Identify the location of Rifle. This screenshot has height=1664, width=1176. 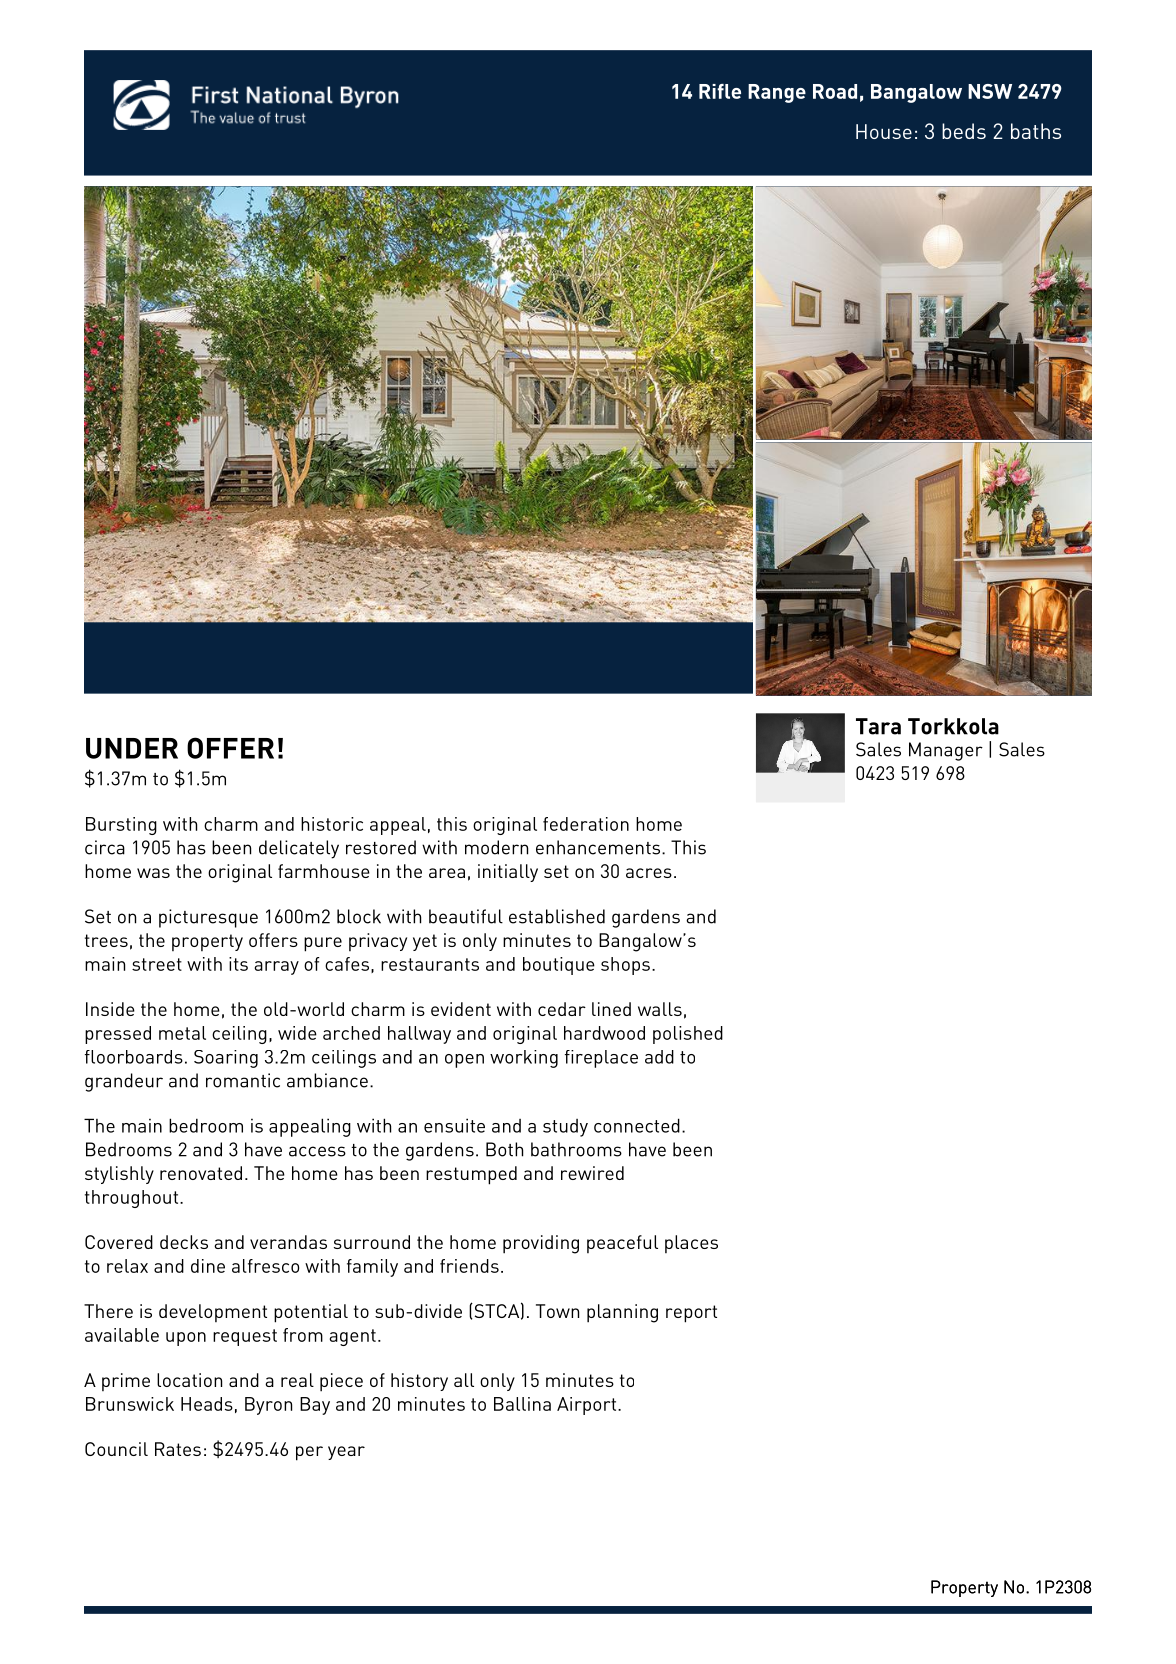
(720, 91).
